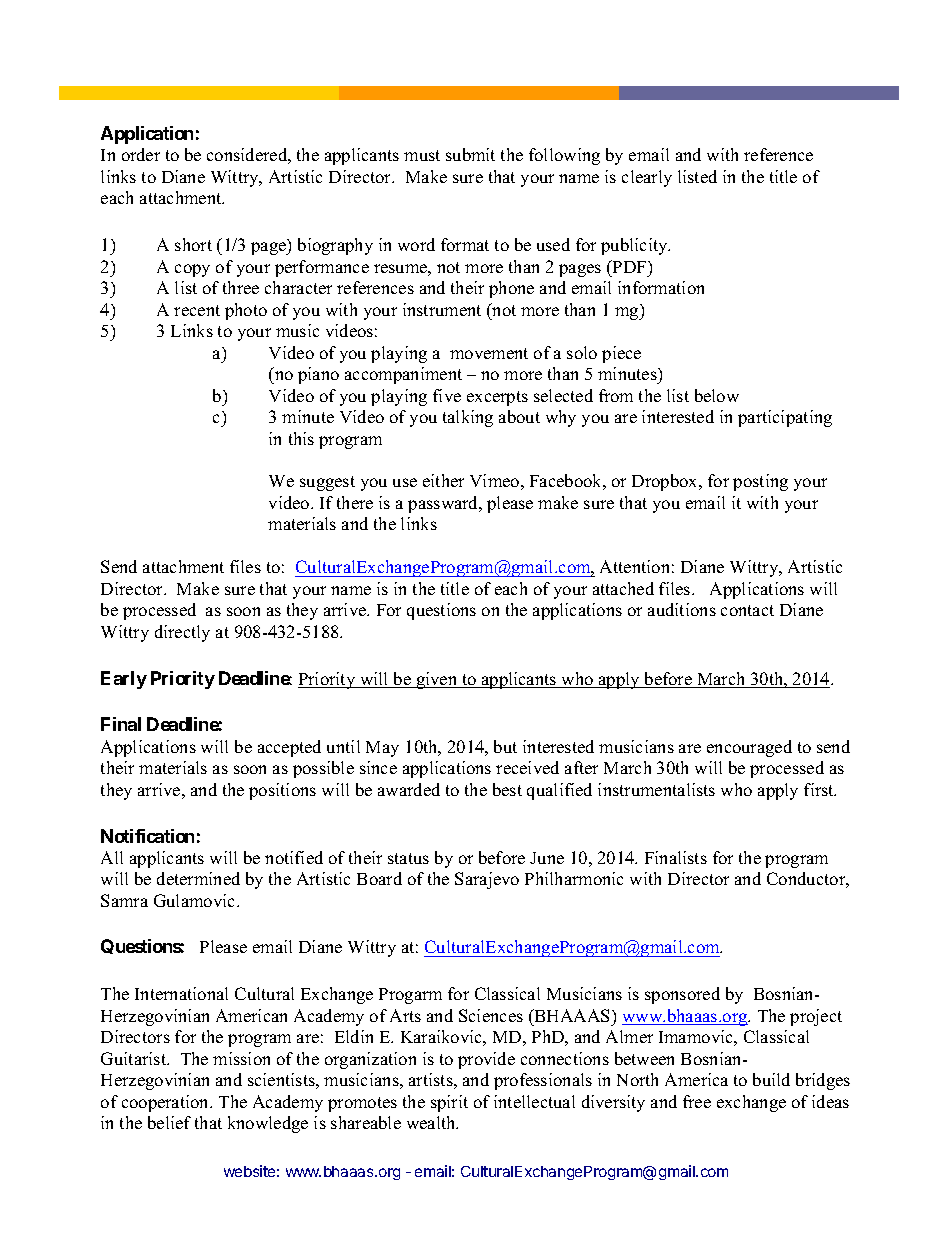 Image resolution: width=952 pixels, height=1233 pixels. Describe the element at coordinates (820, 789) in the page. I see `first` at that location.
